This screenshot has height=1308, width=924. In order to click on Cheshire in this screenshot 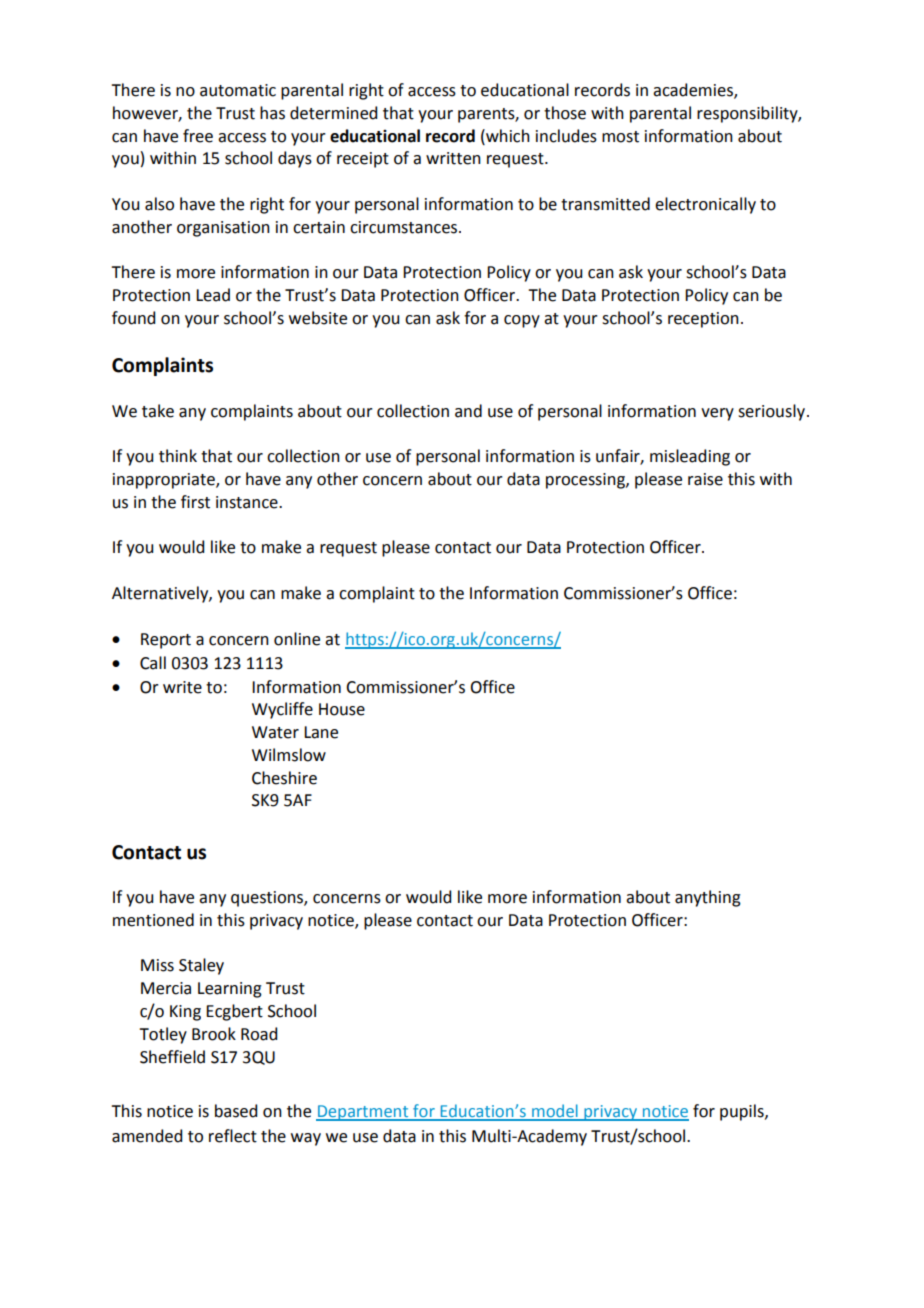, I will do `click(284, 778)`.
